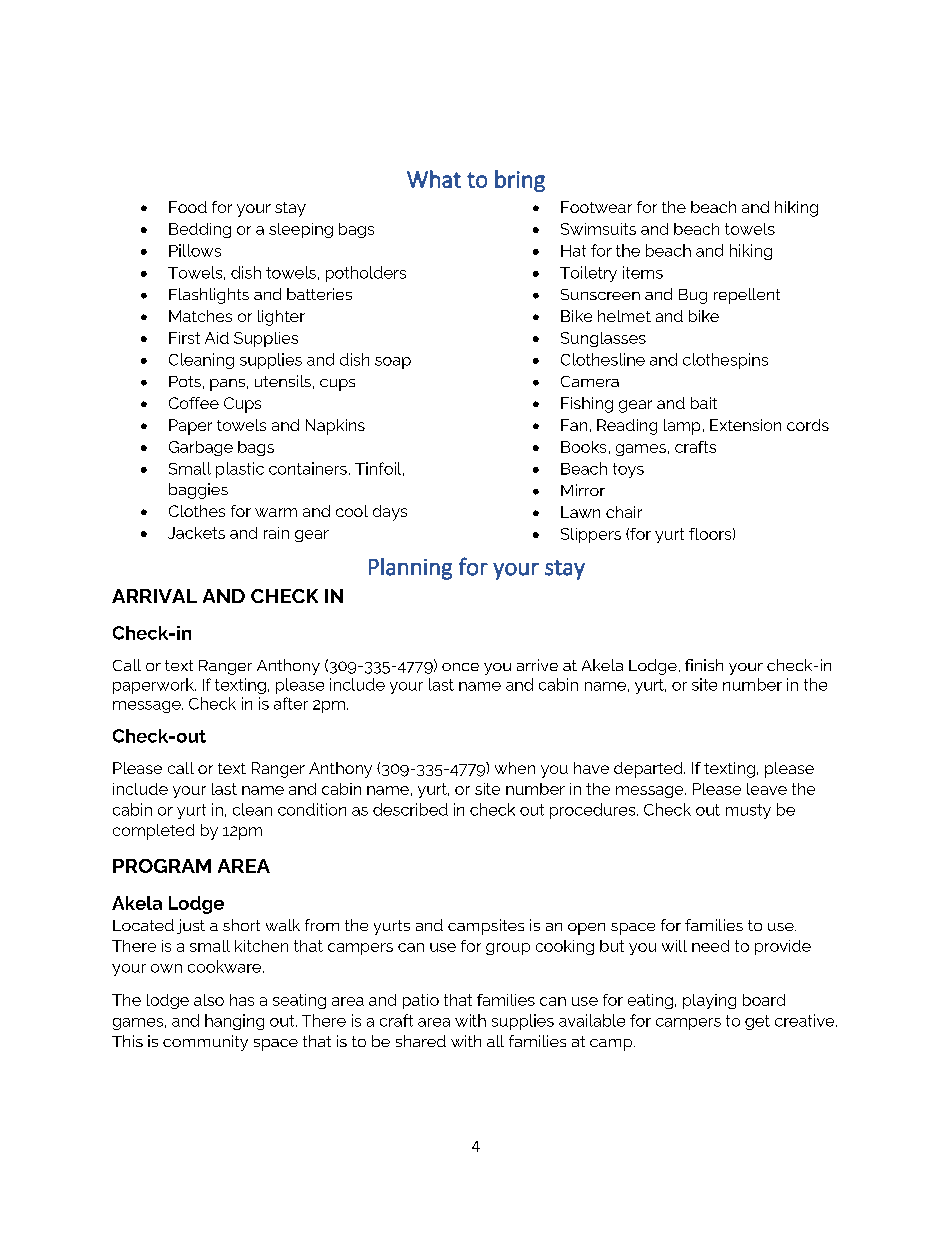 The width and height of the screenshot is (952, 1233). Describe the element at coordinates (596, 207) in the screenshot. I see `Footwear` at that location.
